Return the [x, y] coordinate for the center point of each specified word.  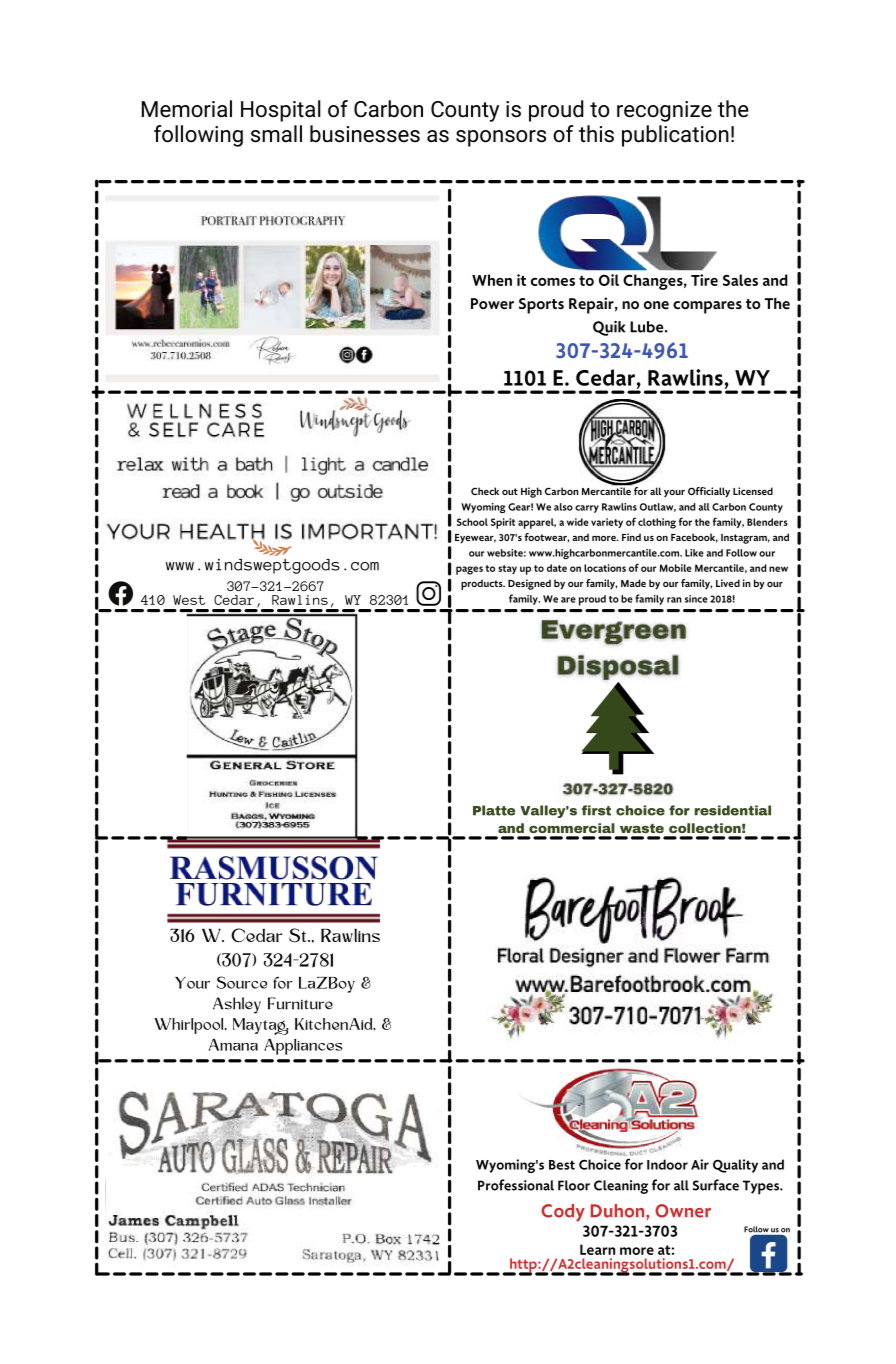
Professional [516, 1185]
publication [675, 136]
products [483, 584]
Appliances [303, 1047]
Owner [683, 1211]
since [696, 599]
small [276, 134]
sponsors [501, 138]
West [189, 600]
